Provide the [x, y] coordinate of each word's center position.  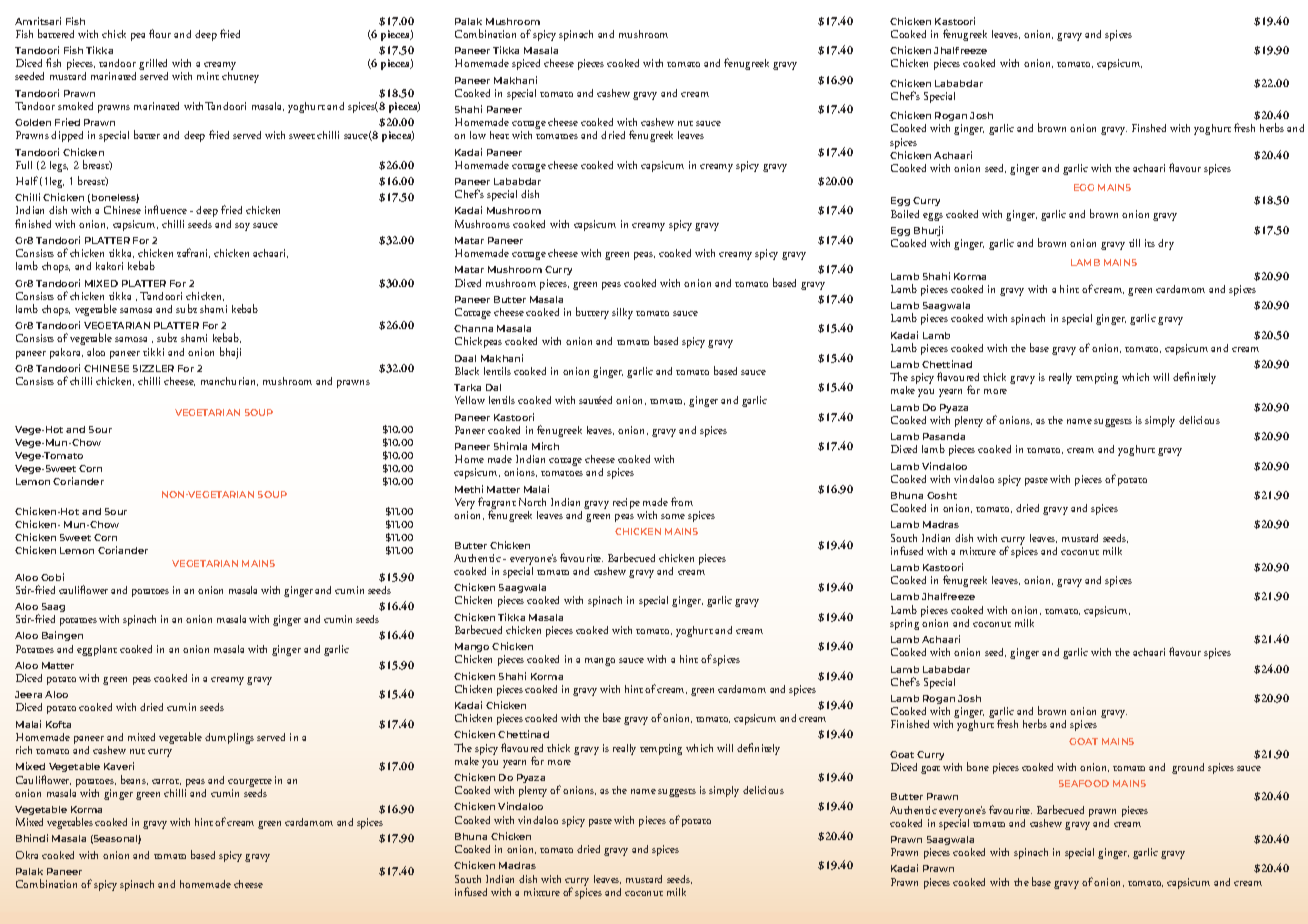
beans [134, 780]
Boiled [905, 214]
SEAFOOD [1084, 783]
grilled [153, 66]
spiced [526, 64]
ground [1188, 768]
